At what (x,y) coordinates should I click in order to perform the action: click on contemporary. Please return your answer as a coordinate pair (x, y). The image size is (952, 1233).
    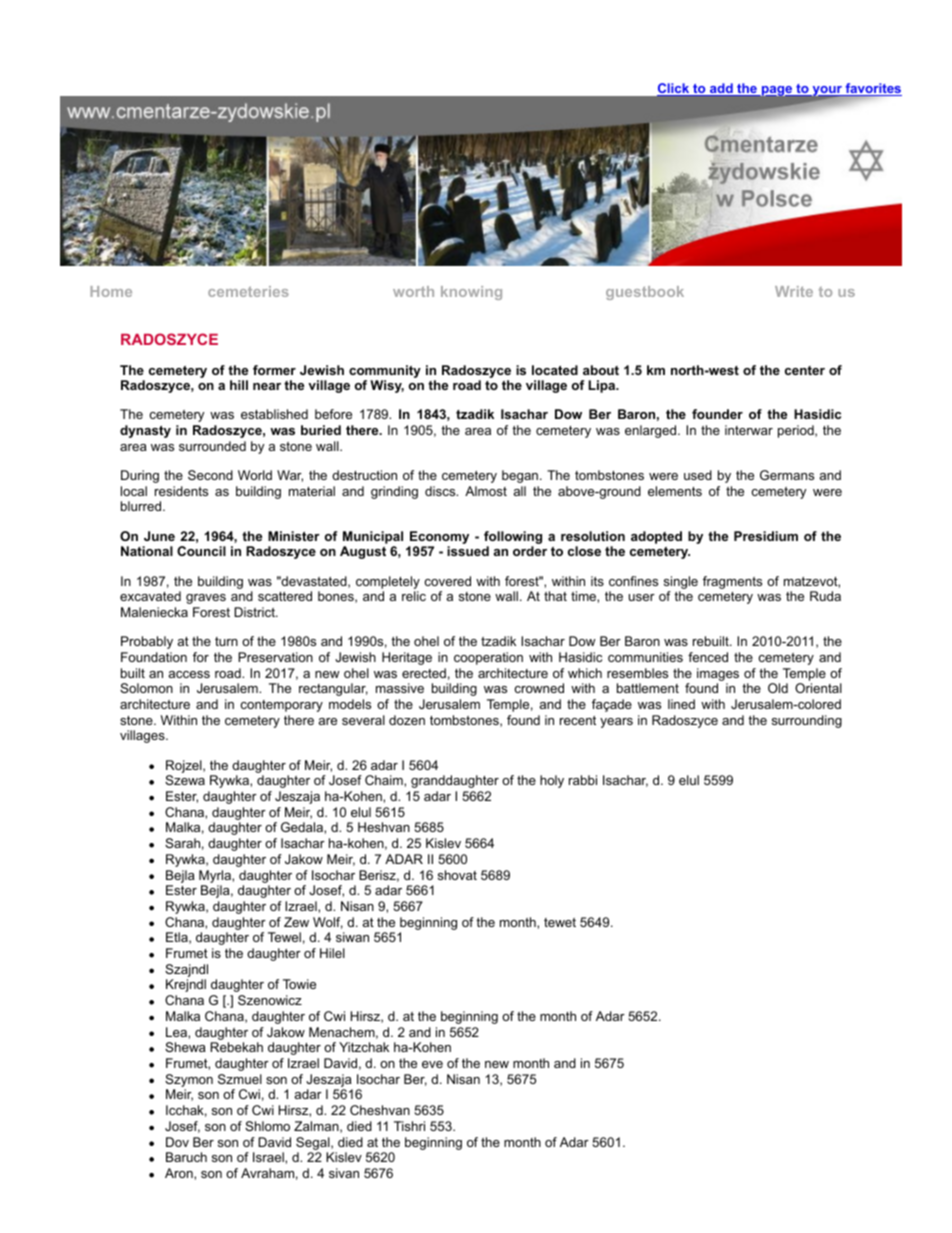
    Looking at the image, I should click on (281, 706).
